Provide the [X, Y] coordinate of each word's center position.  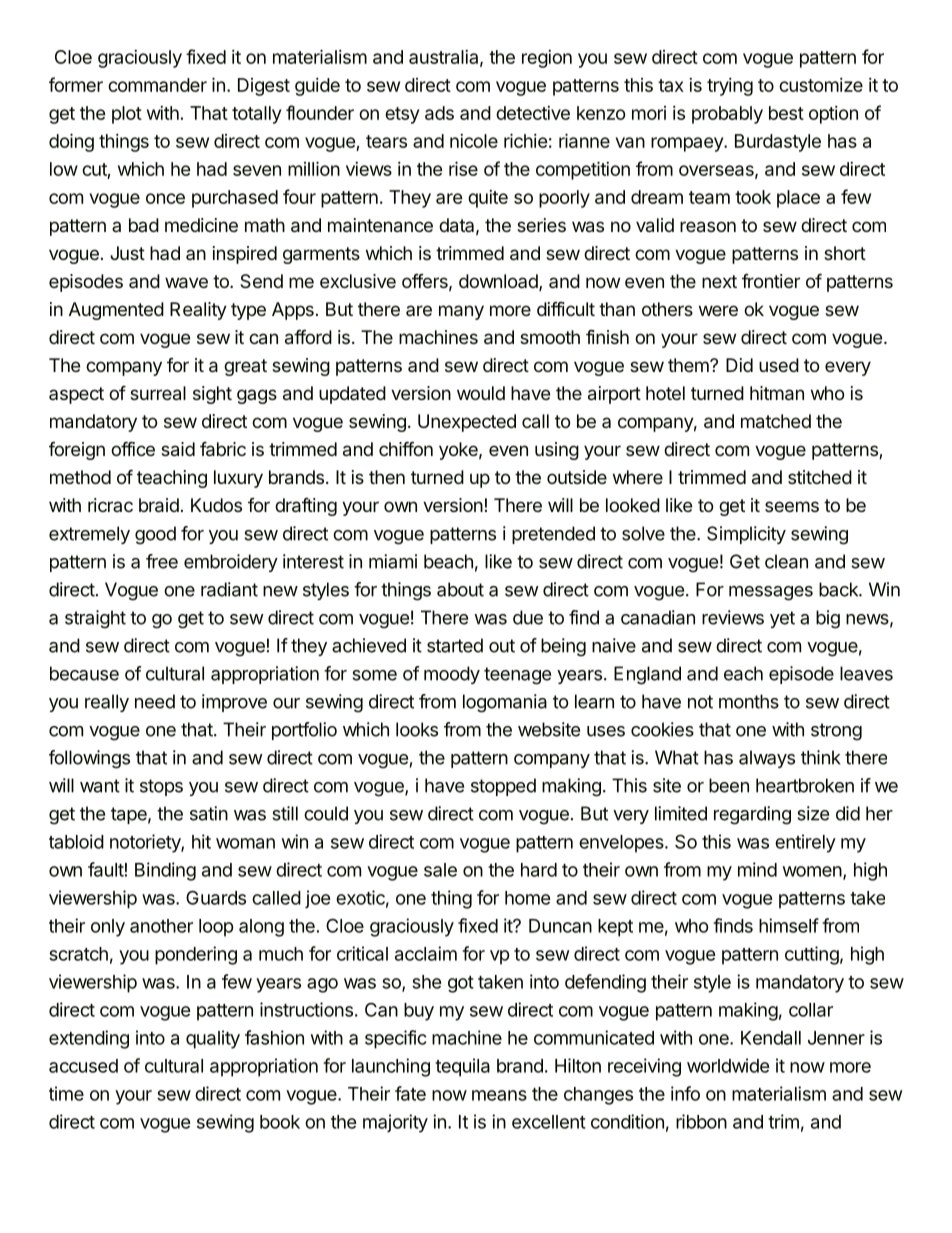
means [499, 1095]
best [786, 113]
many [461, 312]
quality [213, 1039]
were [718, 310]
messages [771, 593]
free [162, 561]
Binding [165, 871]
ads [439, 113]
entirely [805, 843]
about [460, 589]
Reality [198, 311]
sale [440, 870]
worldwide [728, 1065]
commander [157, 85]
